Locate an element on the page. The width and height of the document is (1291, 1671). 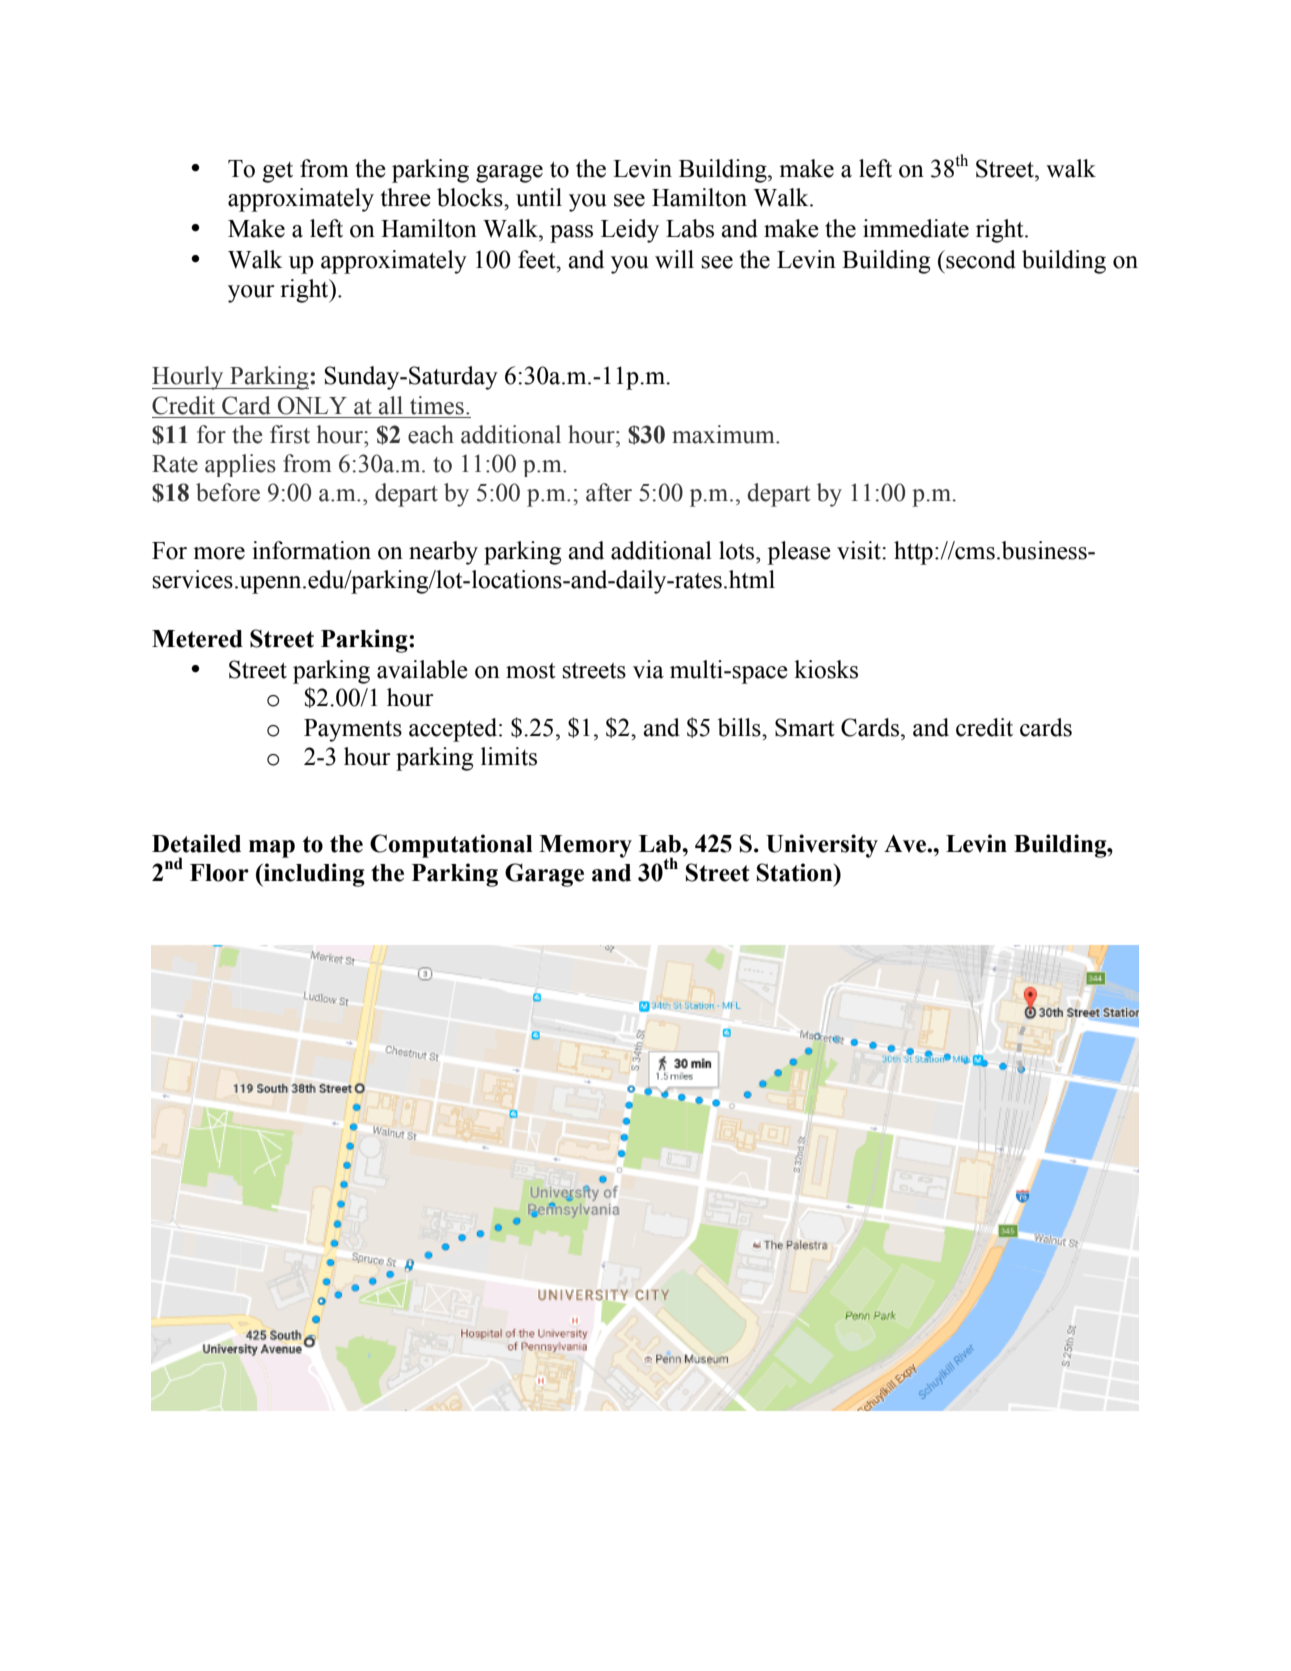
available is located at coordinates (422, 669).
